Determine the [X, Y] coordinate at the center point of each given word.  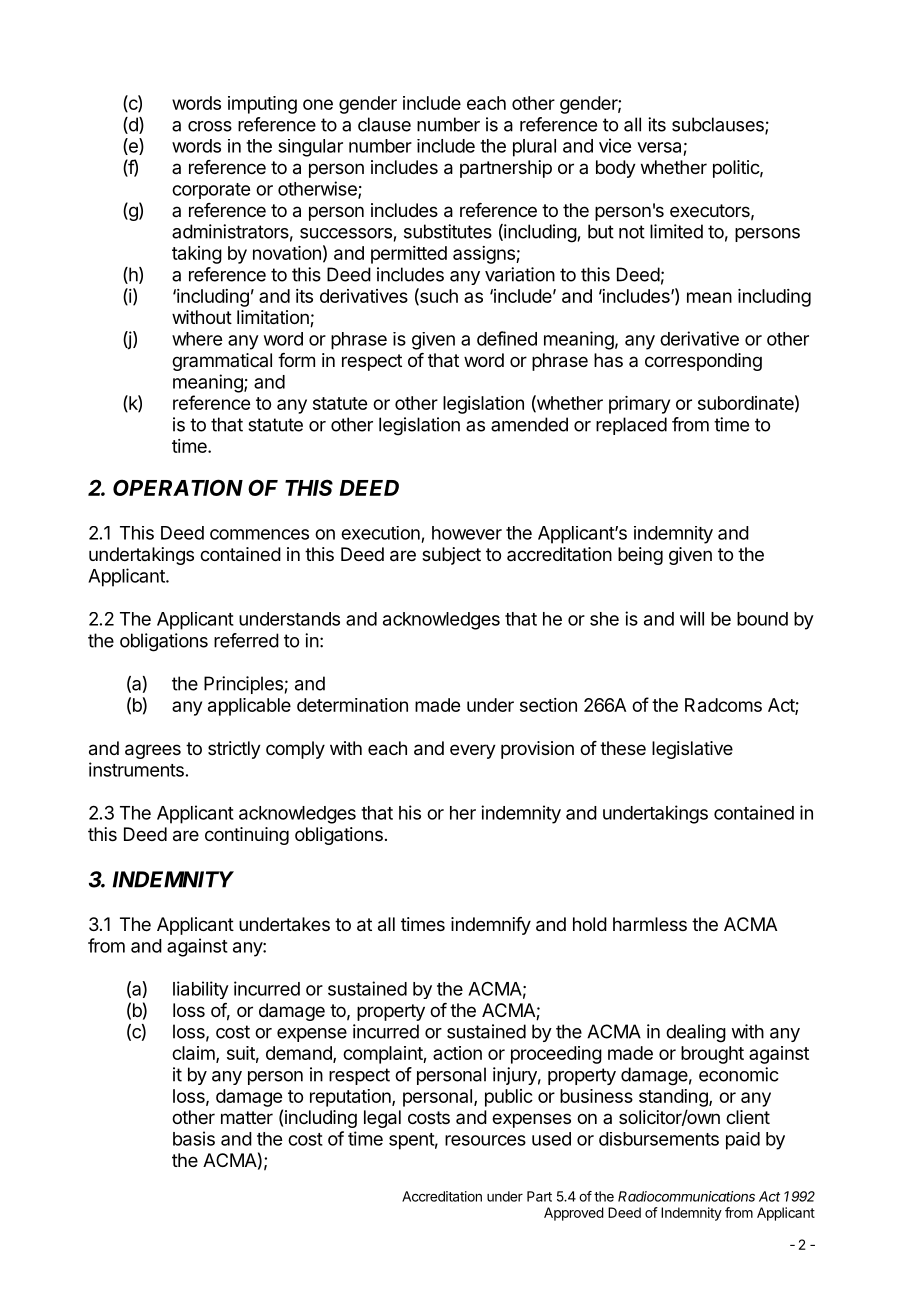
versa [659, 147]
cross [210, 126]
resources [485, 1140]
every [473, 751]
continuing [247, 836]
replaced [631, 426]
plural [534, 148]
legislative [692, 750]
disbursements [659, 1139]
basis [194, 1138]
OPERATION [178, 487]
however [467, 533]
